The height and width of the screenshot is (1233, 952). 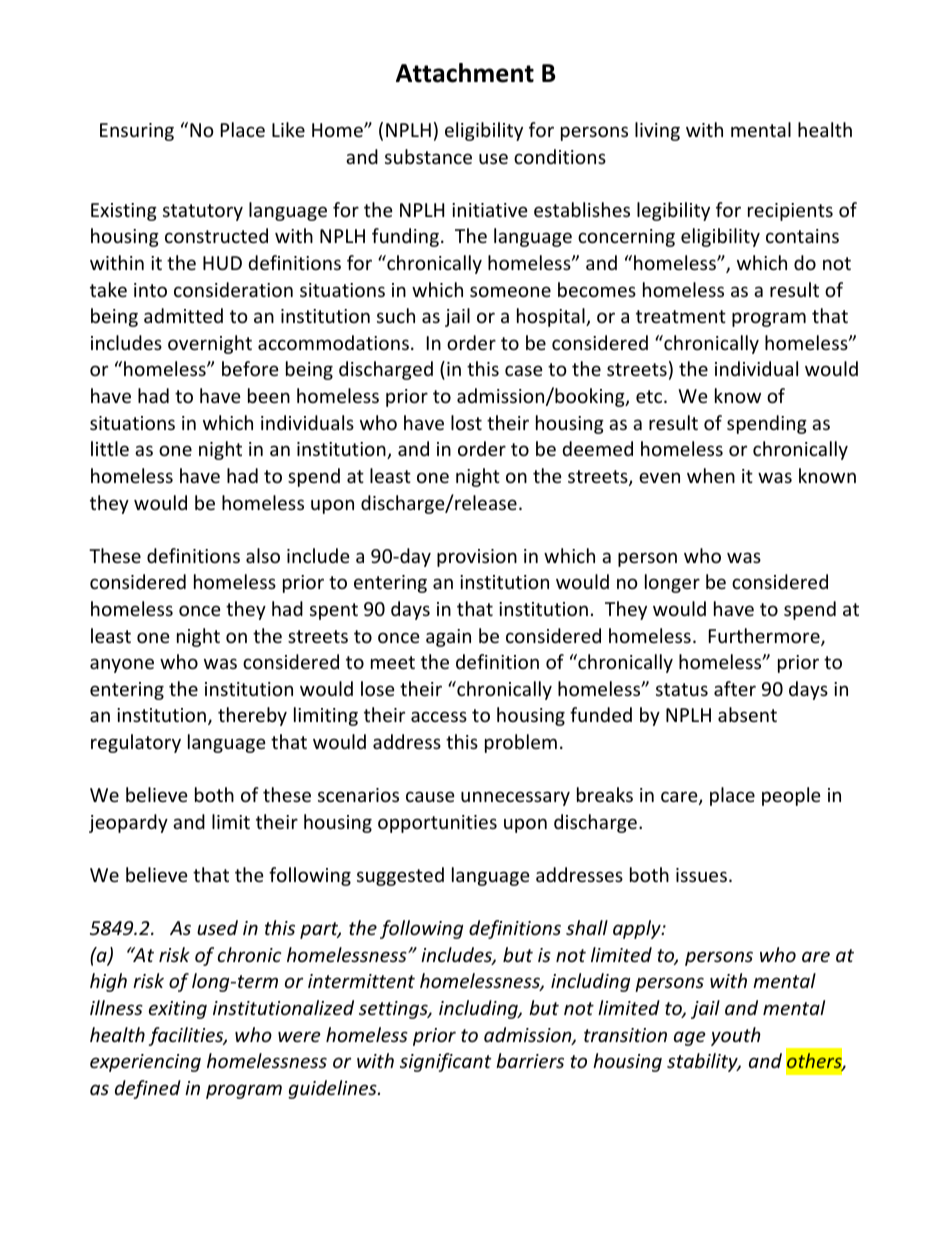 What do you see at coordinates (446, 1062) in the screenshot?
I see `significant` at bounding box center [446, 1062].
